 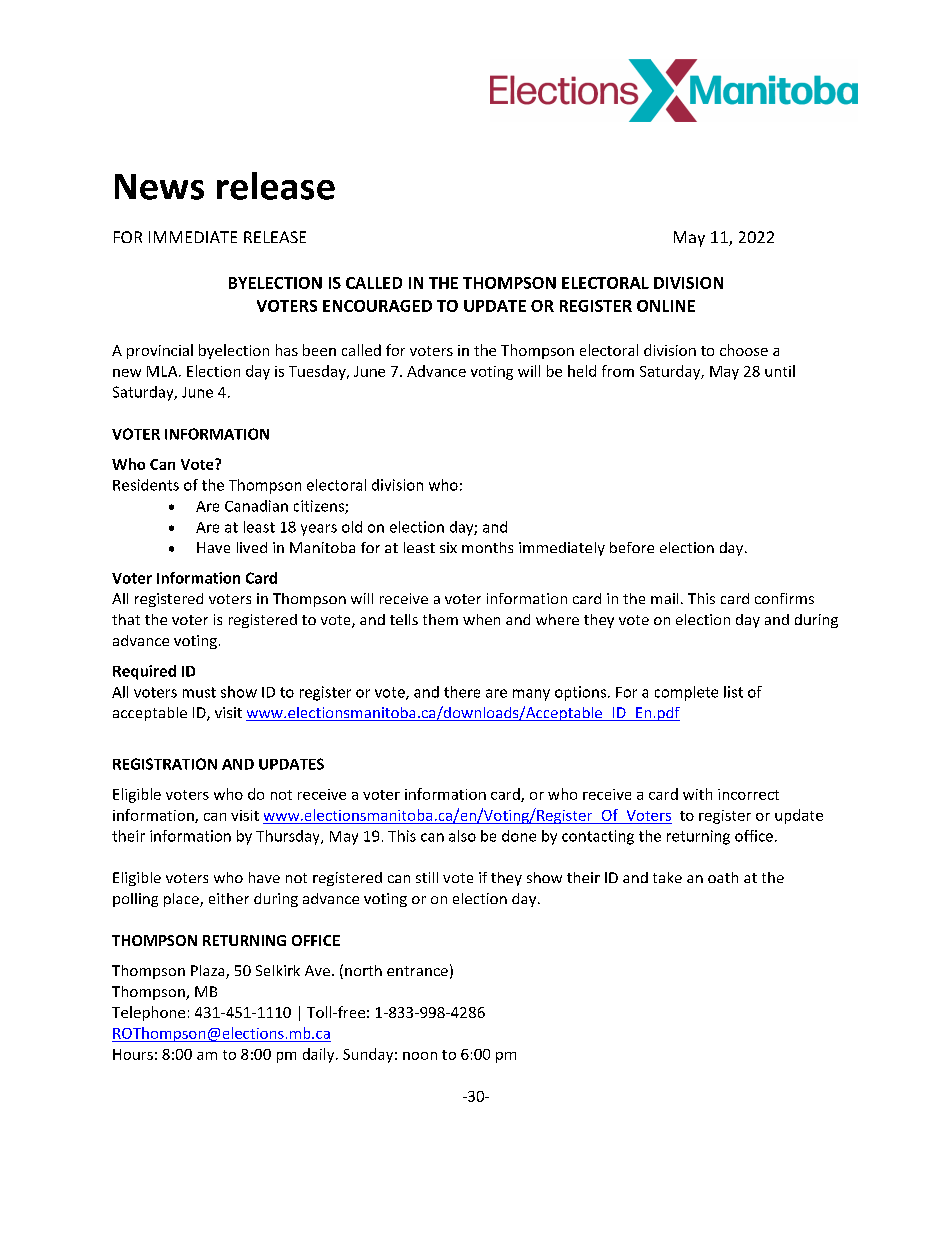 I want to click on that, so click(x=126, y=619).
